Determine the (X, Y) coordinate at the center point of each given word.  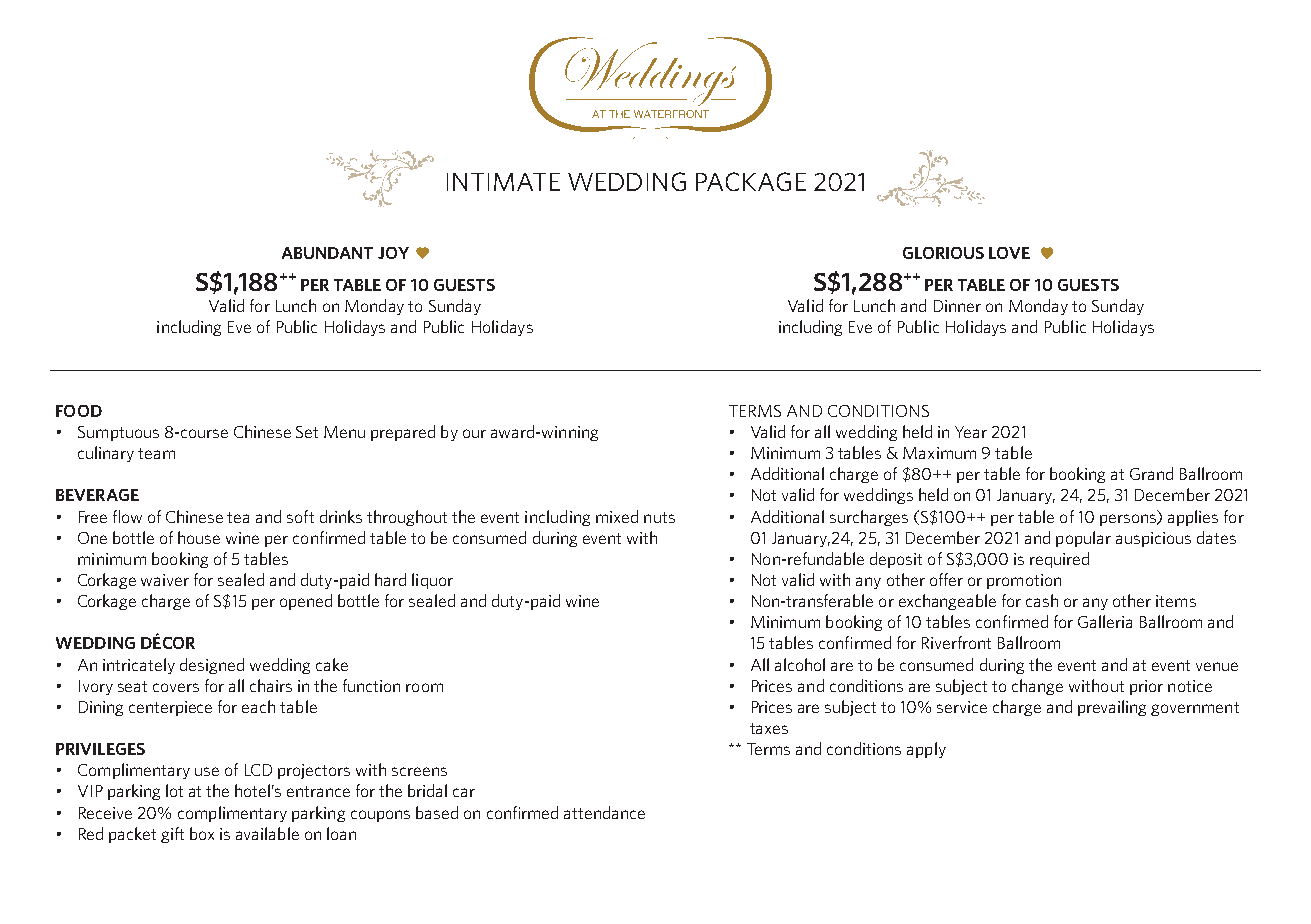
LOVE (1009, 253)
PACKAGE (751, 181)
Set (307, 432)
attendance (604, 812)
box (202, 833)
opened (306, 602)
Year (971, 432)
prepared (403, 433)
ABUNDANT (327, 253)
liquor (432, 581)
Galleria (1105, 621)
